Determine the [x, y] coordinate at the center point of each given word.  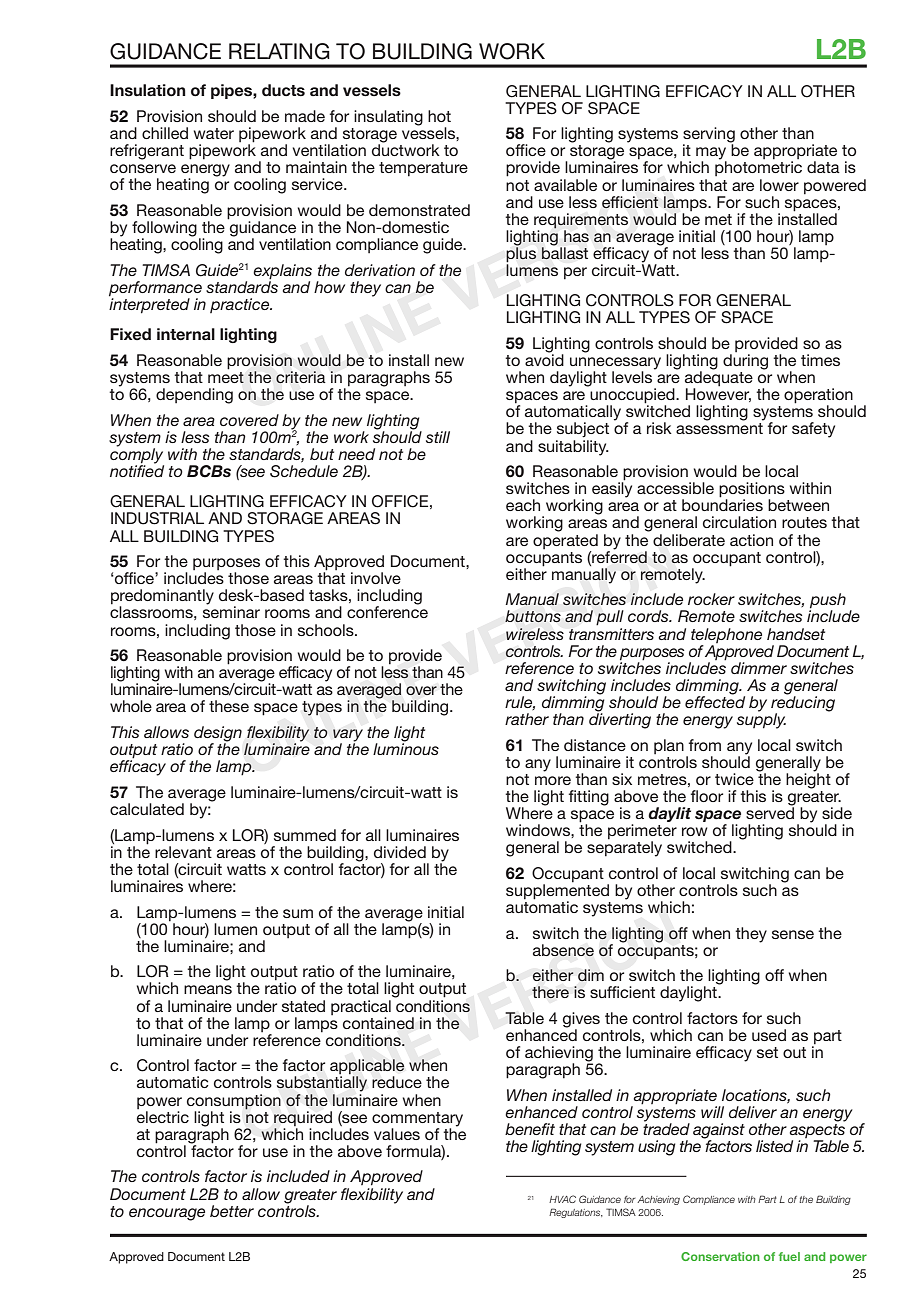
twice [734, 779]
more [553, 780]
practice [241, 305]
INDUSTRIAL [157, 518]
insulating [388, 118]
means [208, 989]
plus [521, 255]
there [550, 992]
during [745, 362]
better [232, 1211]
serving [709, 136]
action [751, 540]
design [218, 735]
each [523, 505]
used [769, 1035]
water [214, 133]
